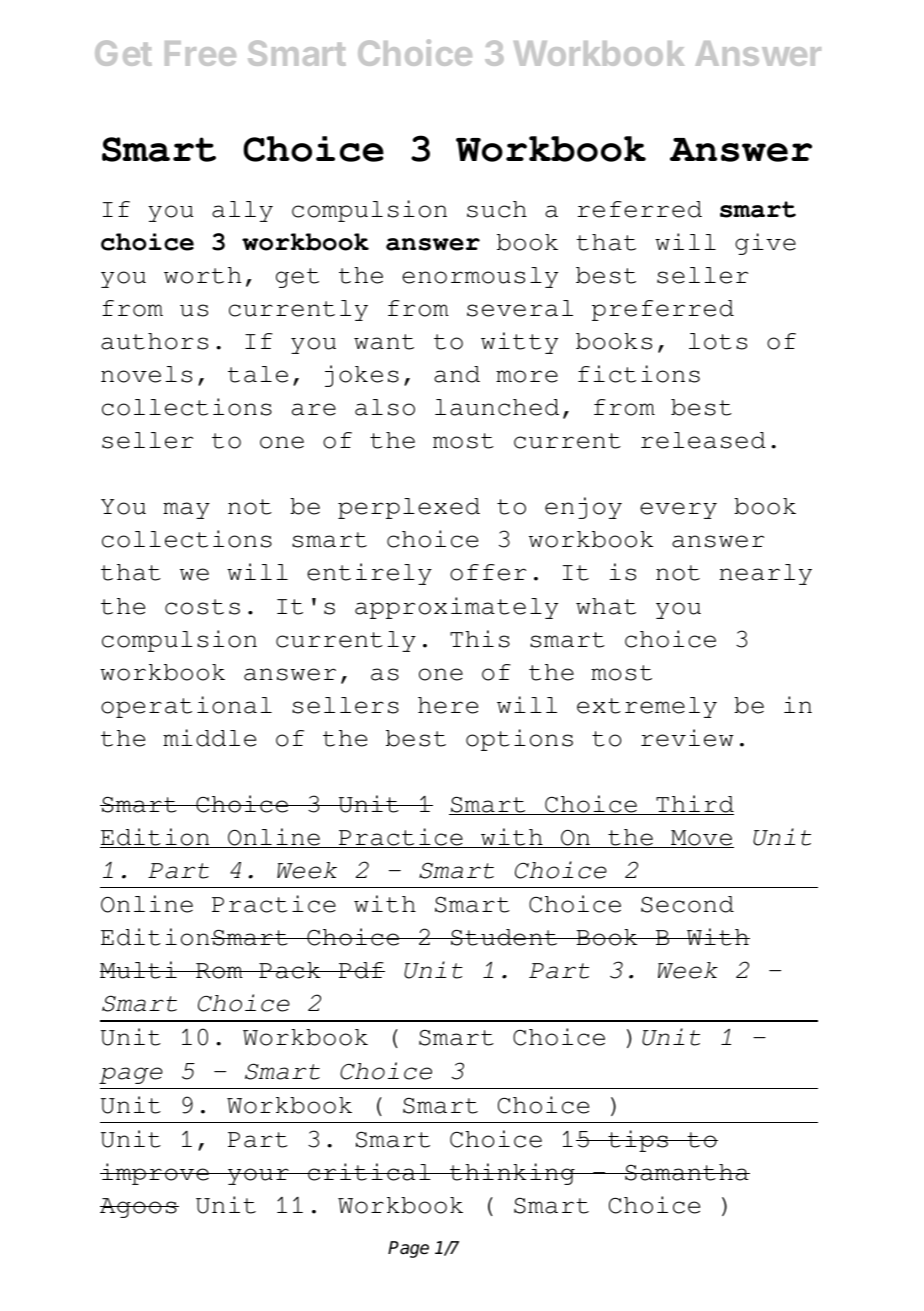 This screenshot has width=924, height=1311. I want to click on thinking, so click(512, 1174).
